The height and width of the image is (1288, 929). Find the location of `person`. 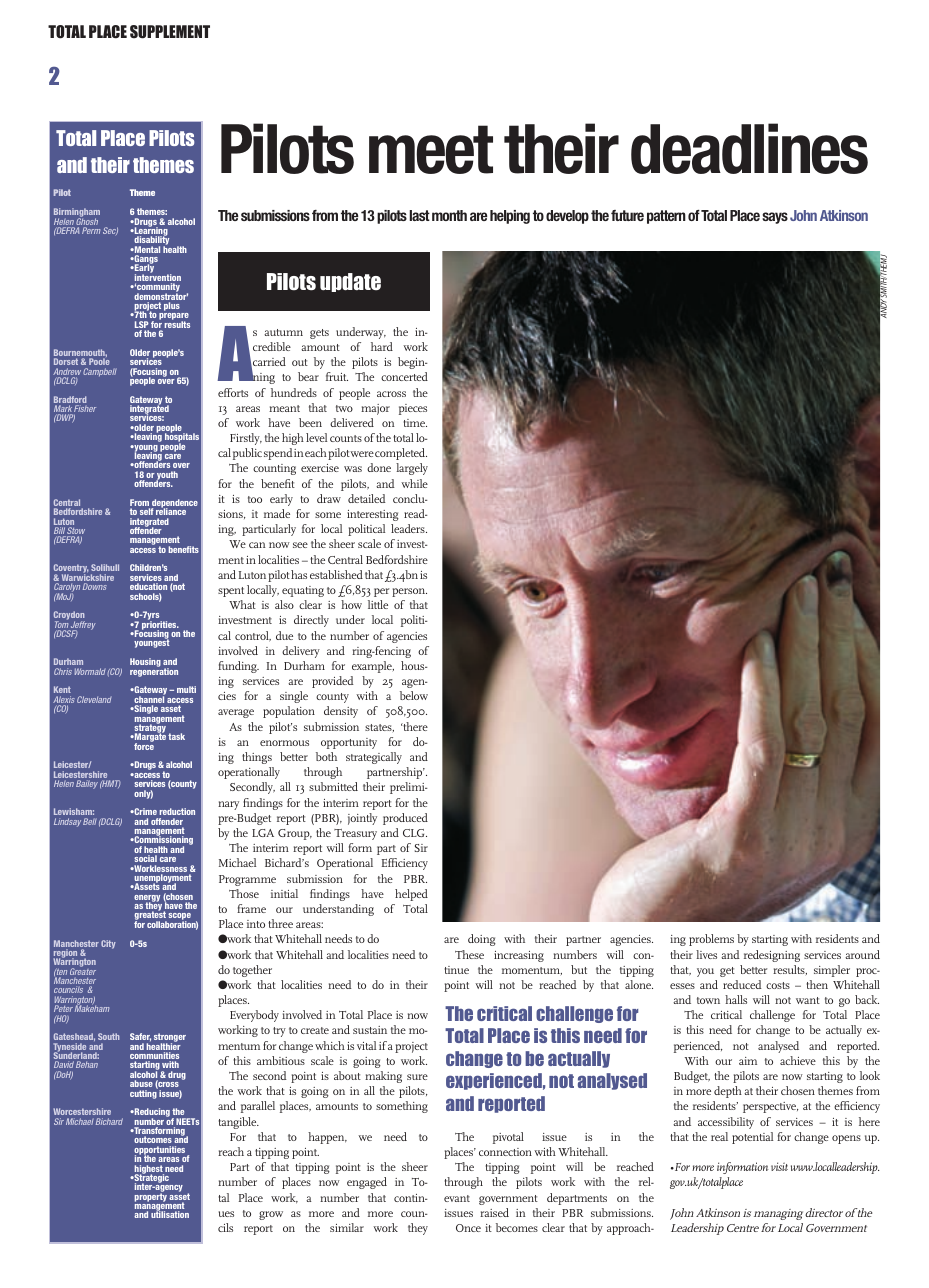

person is located at coordinates (409, 592).
